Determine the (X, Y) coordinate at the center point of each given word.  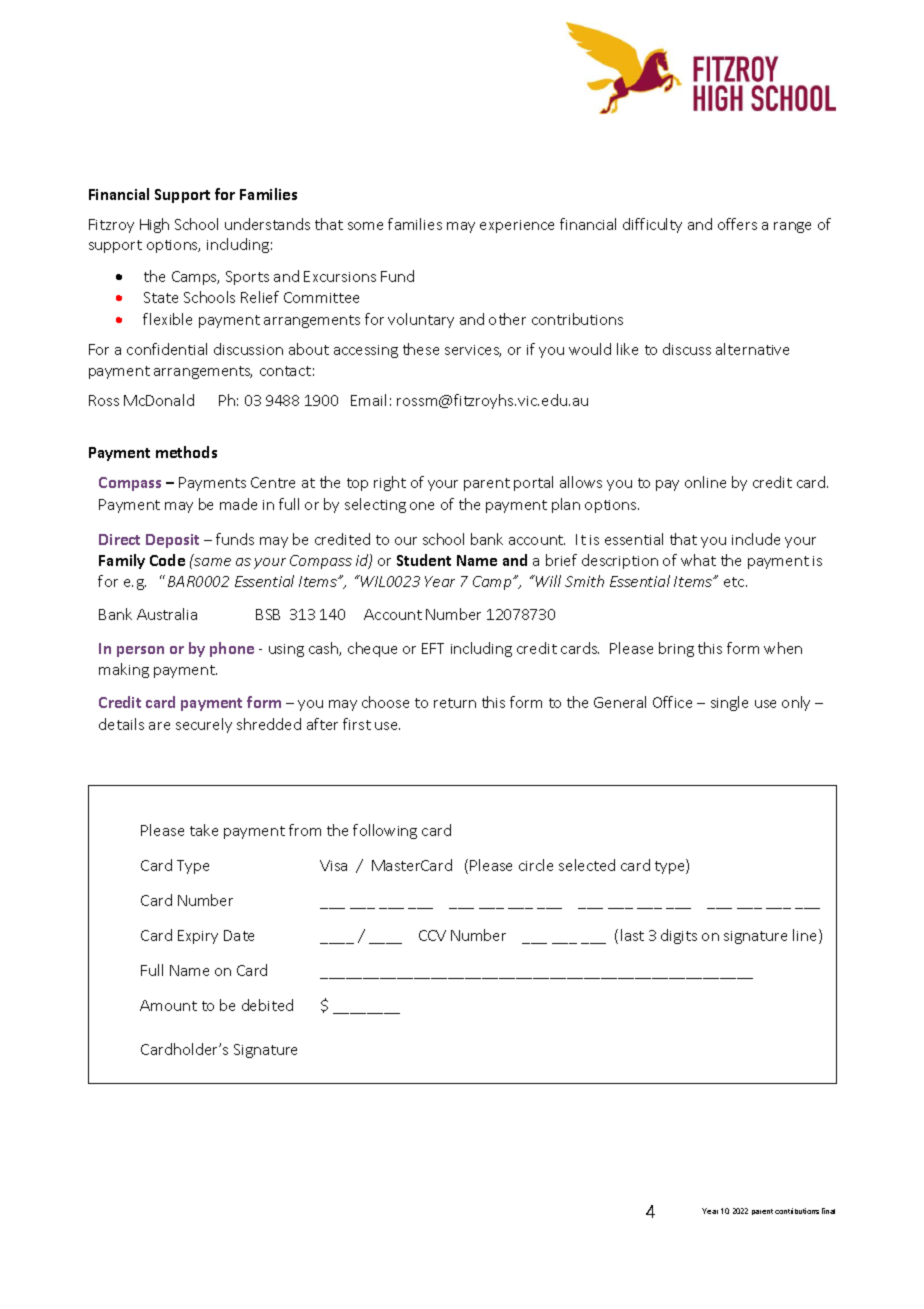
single (729, 703)
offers (737, 224)
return (455, 703)
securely (204, 725)
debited (267, 1005)
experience (517, 226)
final (828, 1211)
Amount (168, 1005)
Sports (247, 278)
